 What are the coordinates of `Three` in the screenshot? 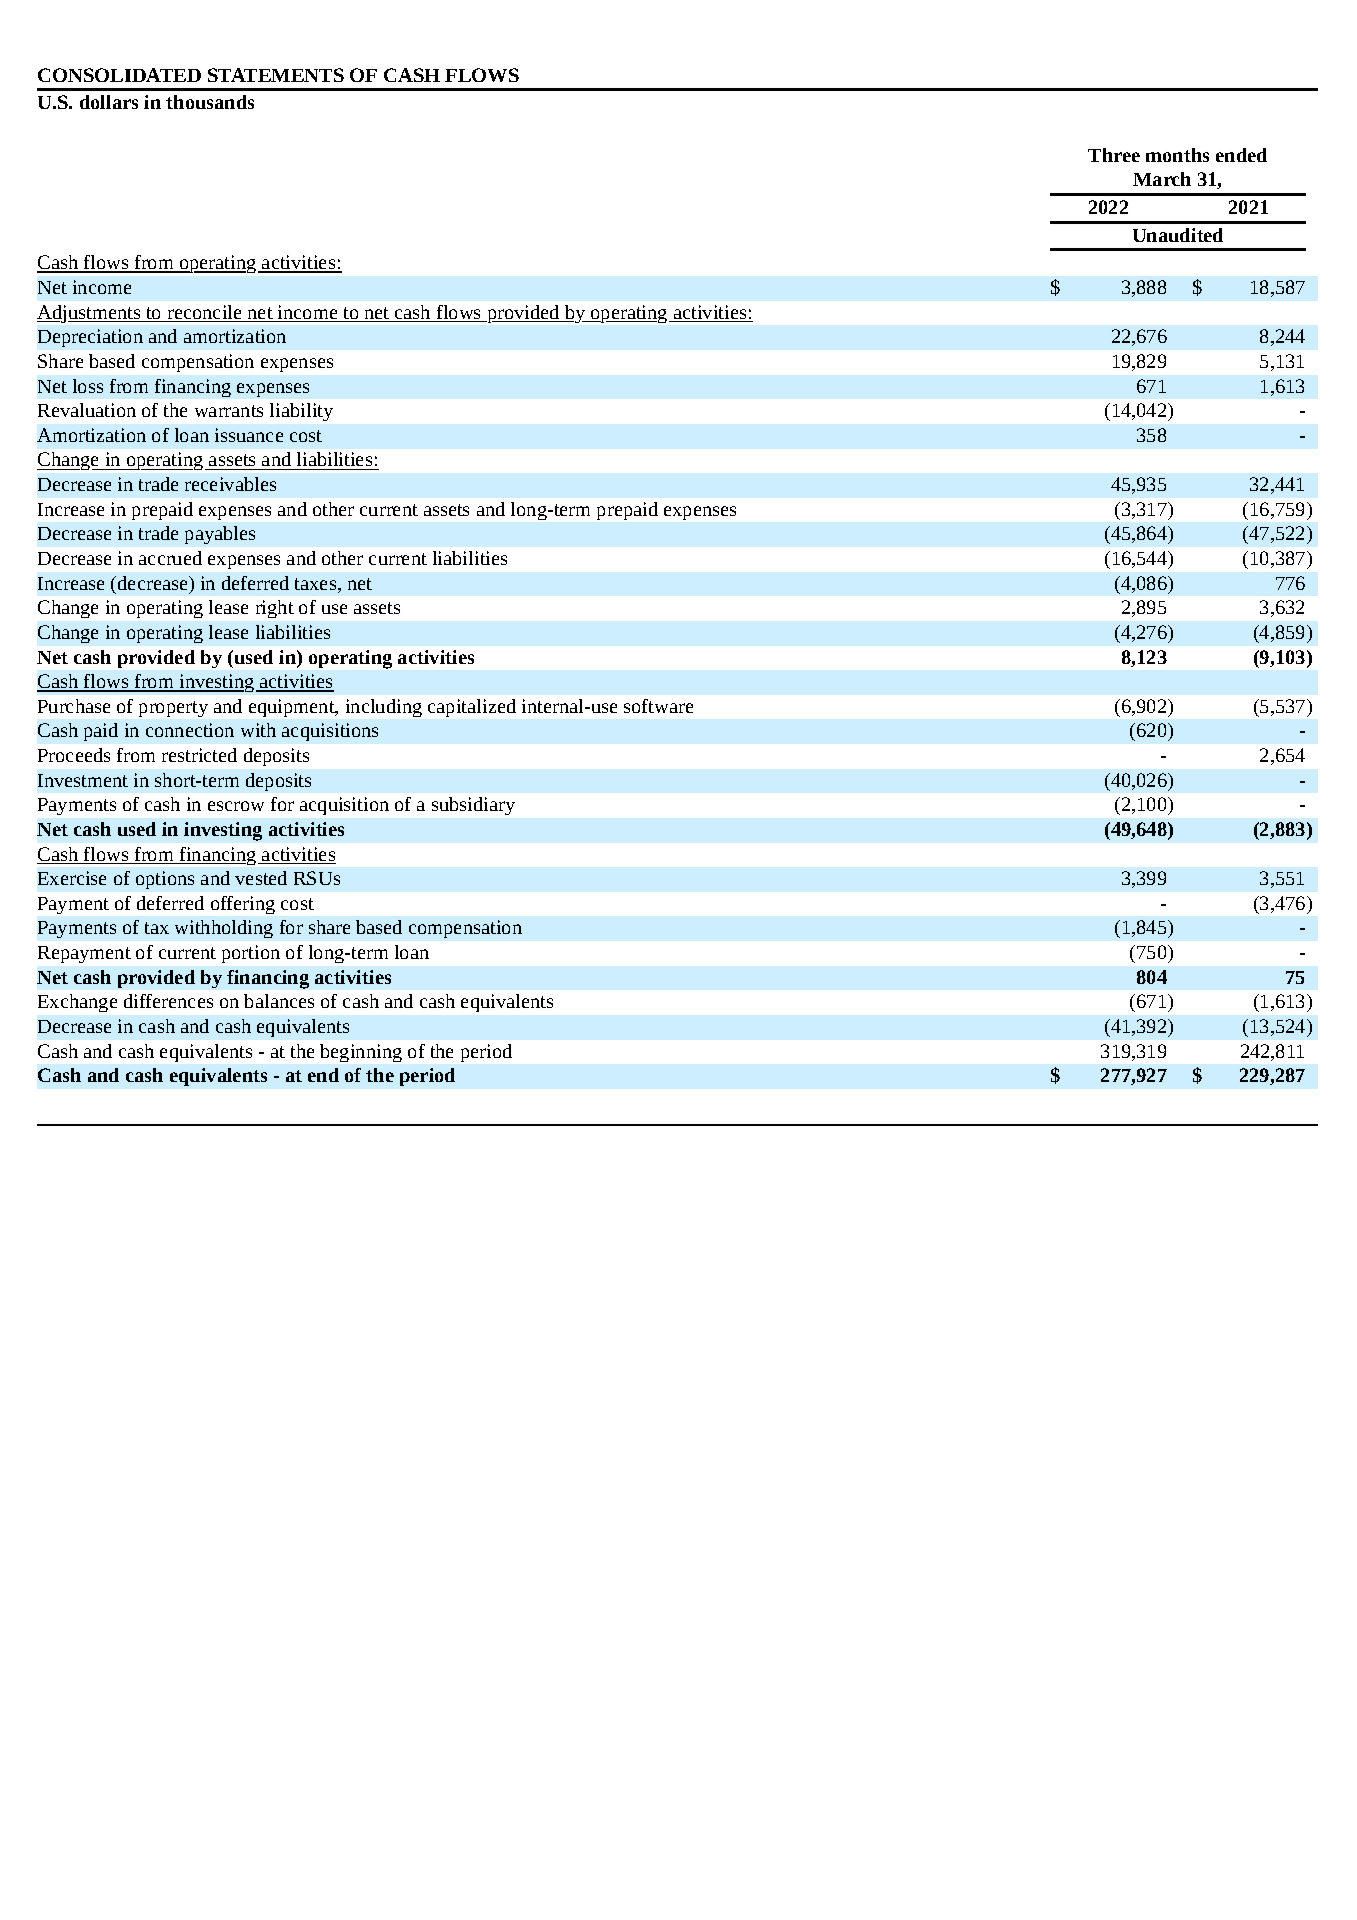 It's located at (1114, 155).
